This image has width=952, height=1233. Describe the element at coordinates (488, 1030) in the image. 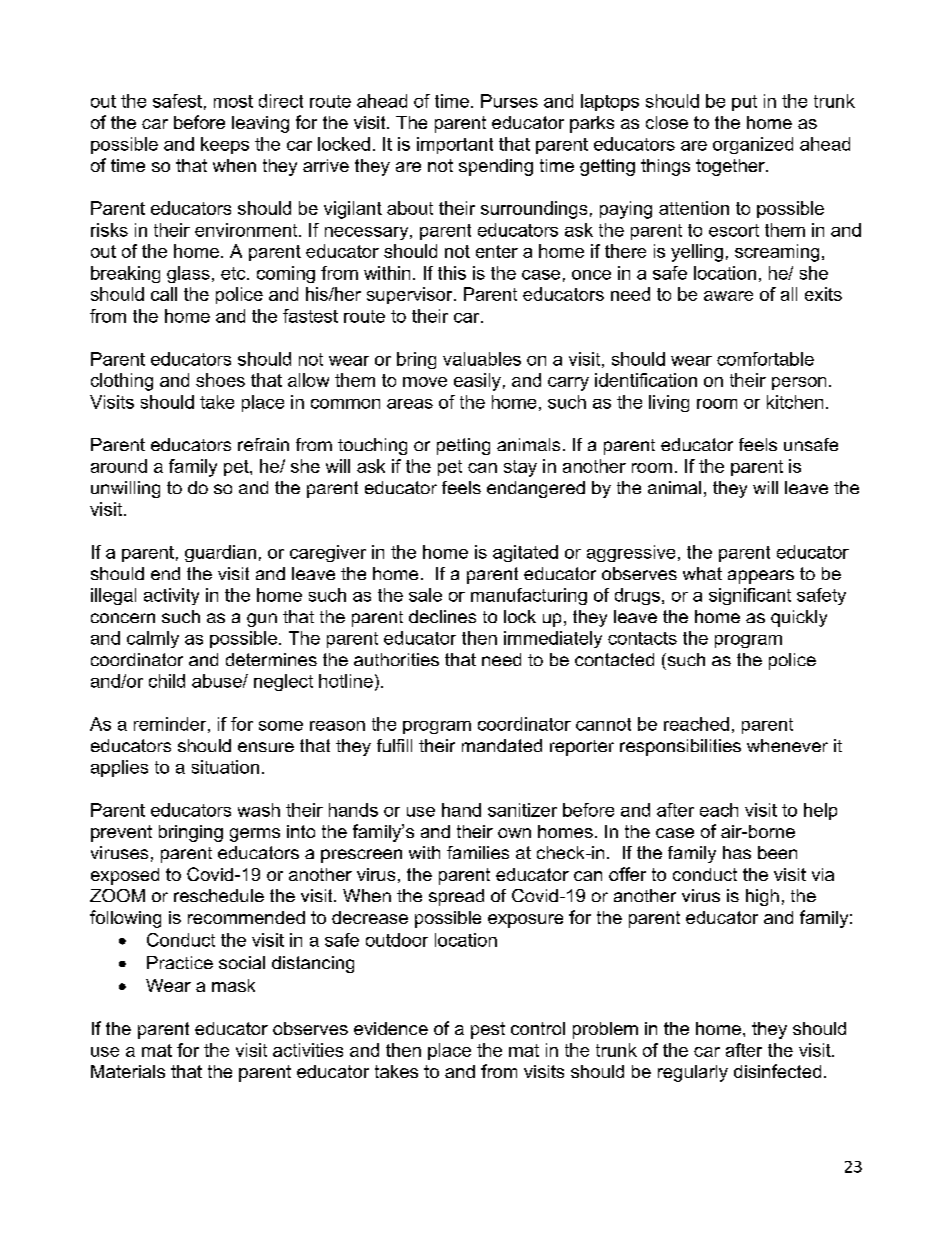

I see `pest` at that location.
